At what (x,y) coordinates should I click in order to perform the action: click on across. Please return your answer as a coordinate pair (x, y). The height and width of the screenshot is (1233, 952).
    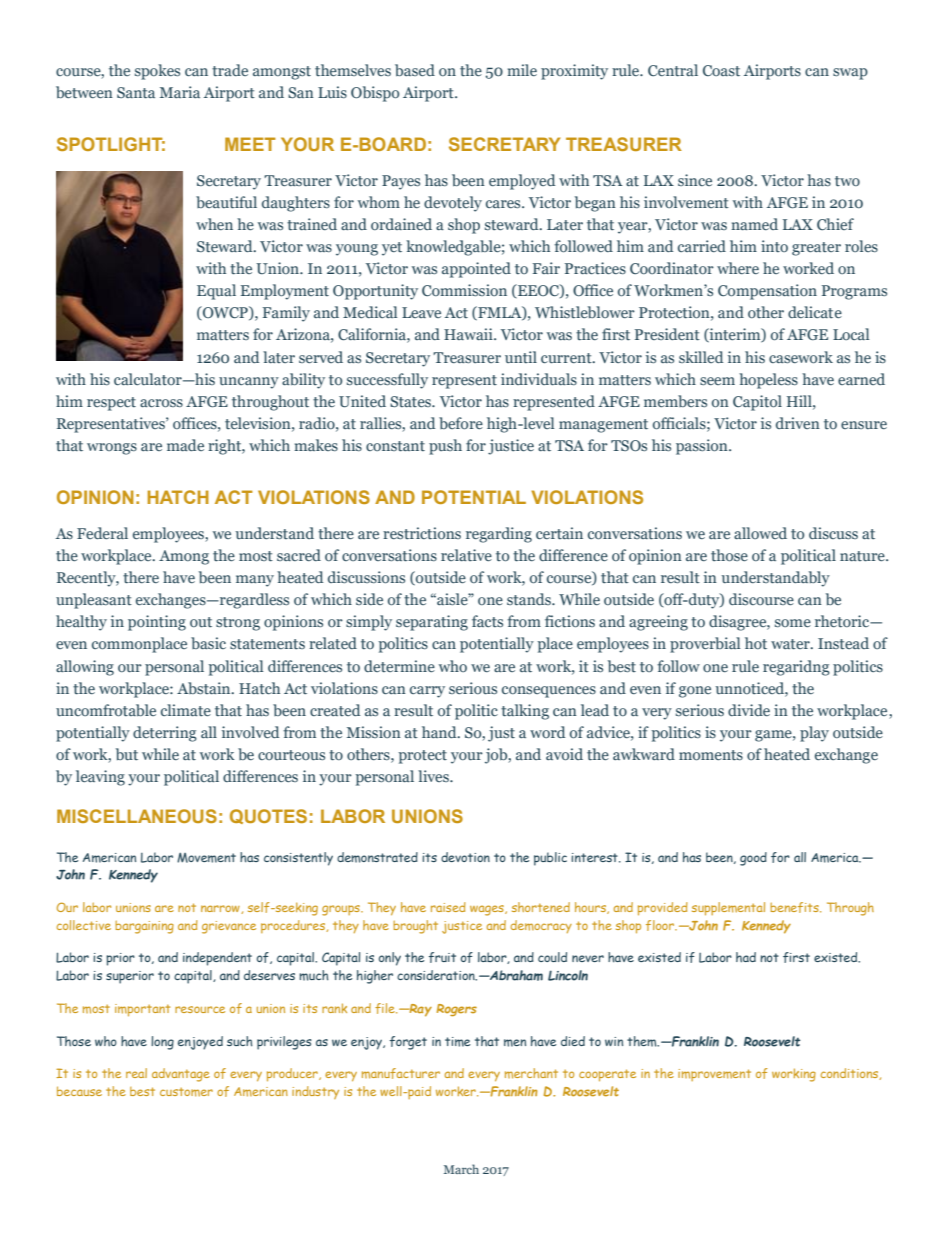
    Looking at the image, I should click on (161, 403).
